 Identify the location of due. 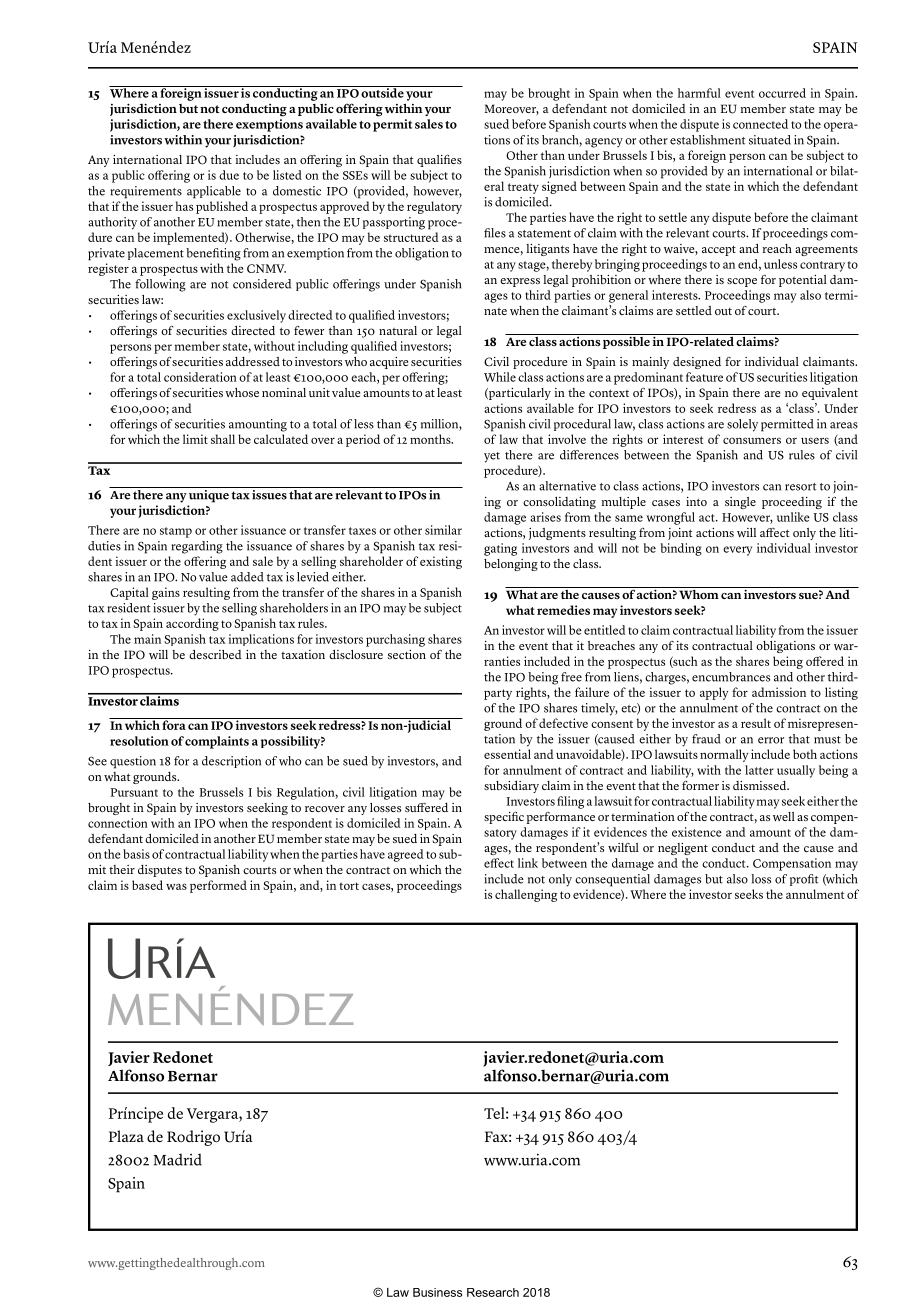
(229, 175).
